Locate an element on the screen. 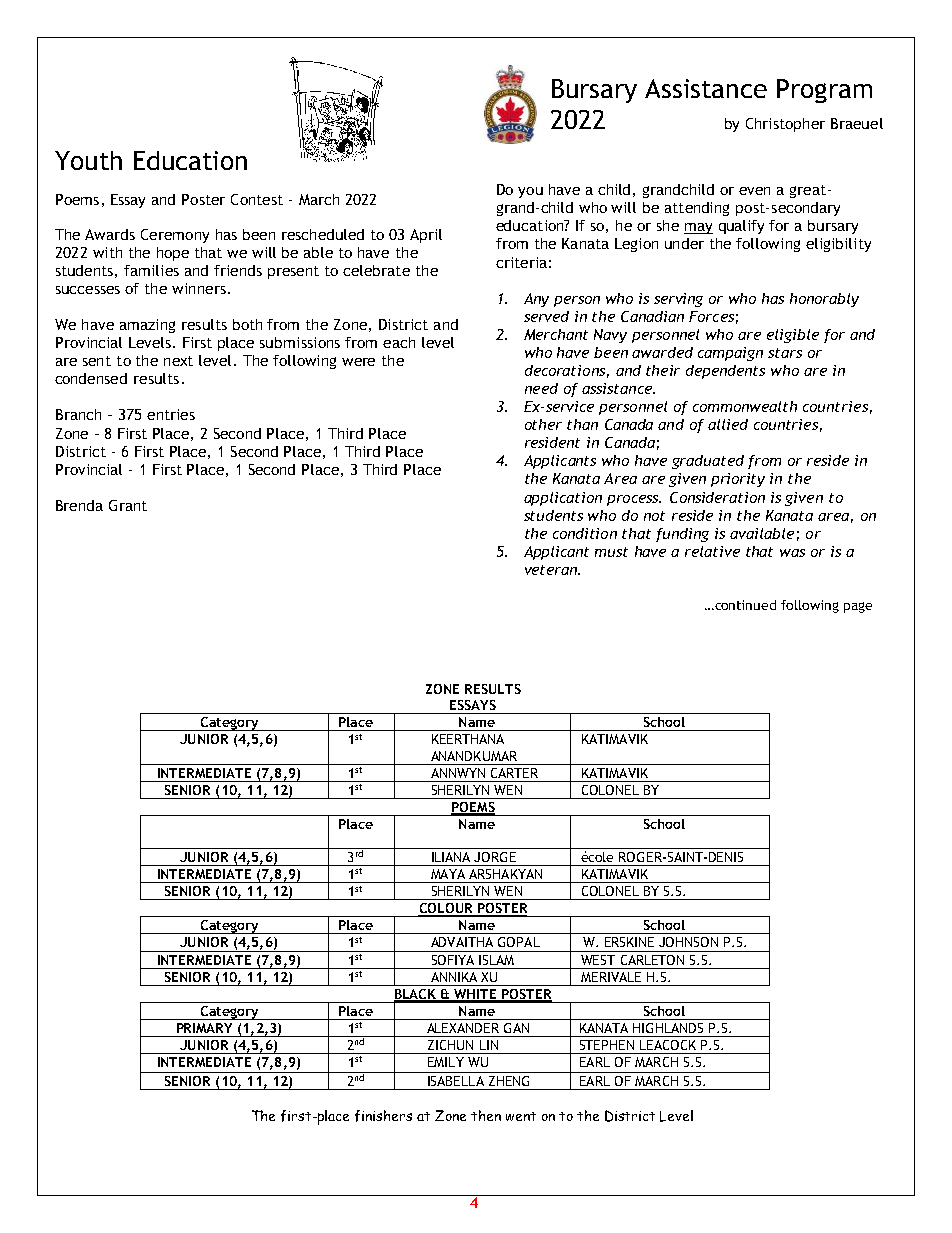  other is located at coordinates (543, 424).
